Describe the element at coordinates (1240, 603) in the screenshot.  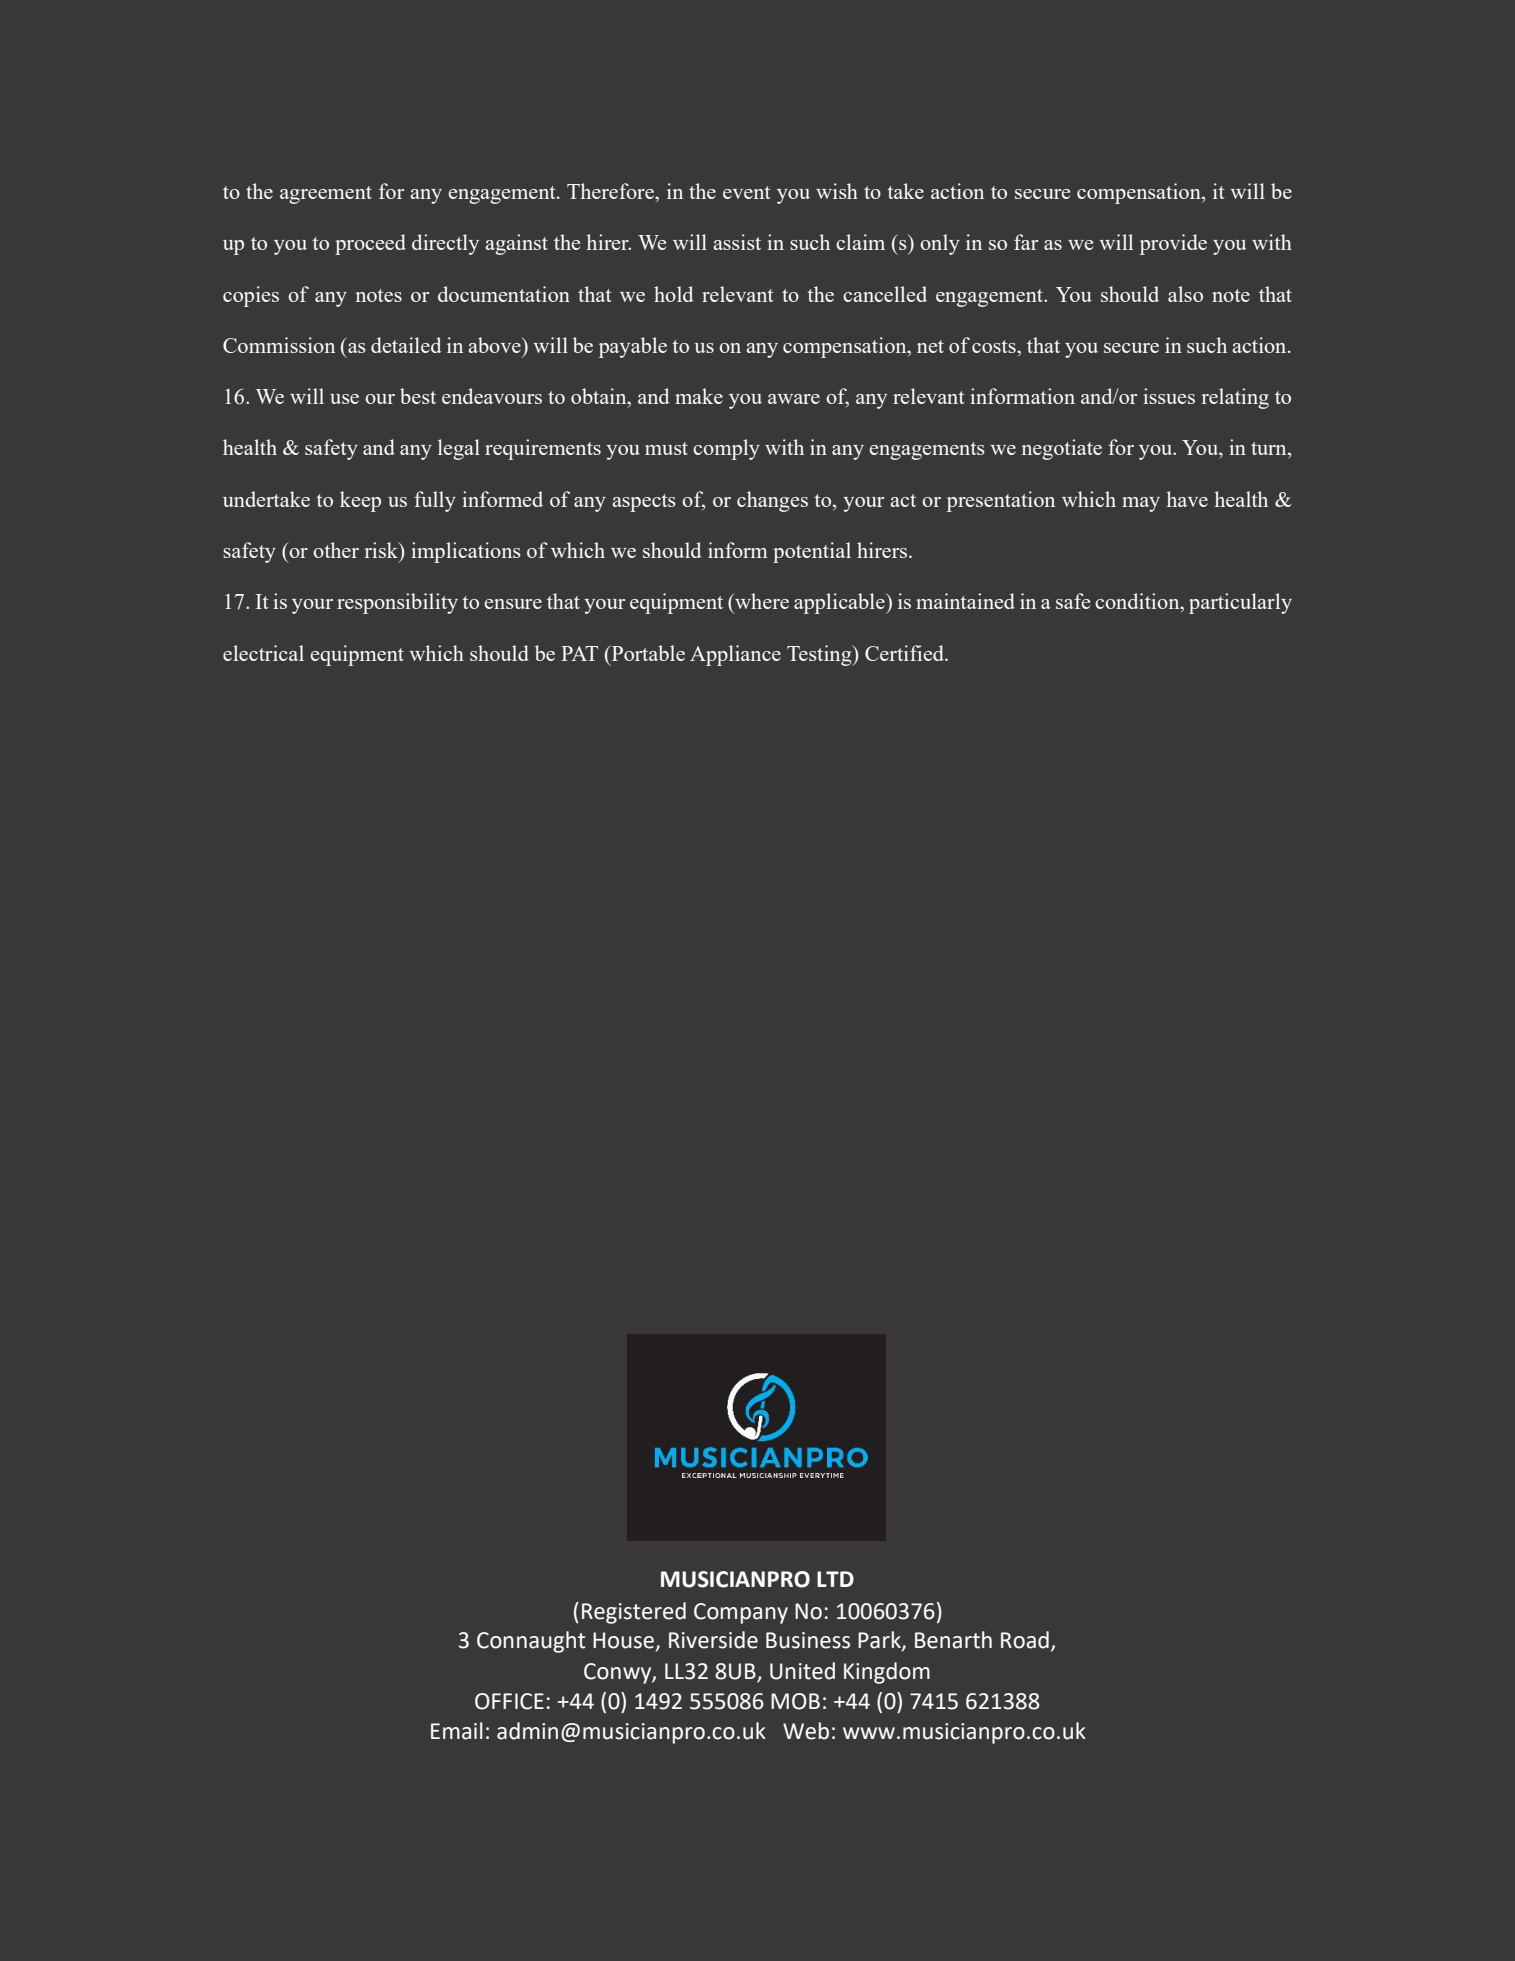
I see `particularly` at that location.
